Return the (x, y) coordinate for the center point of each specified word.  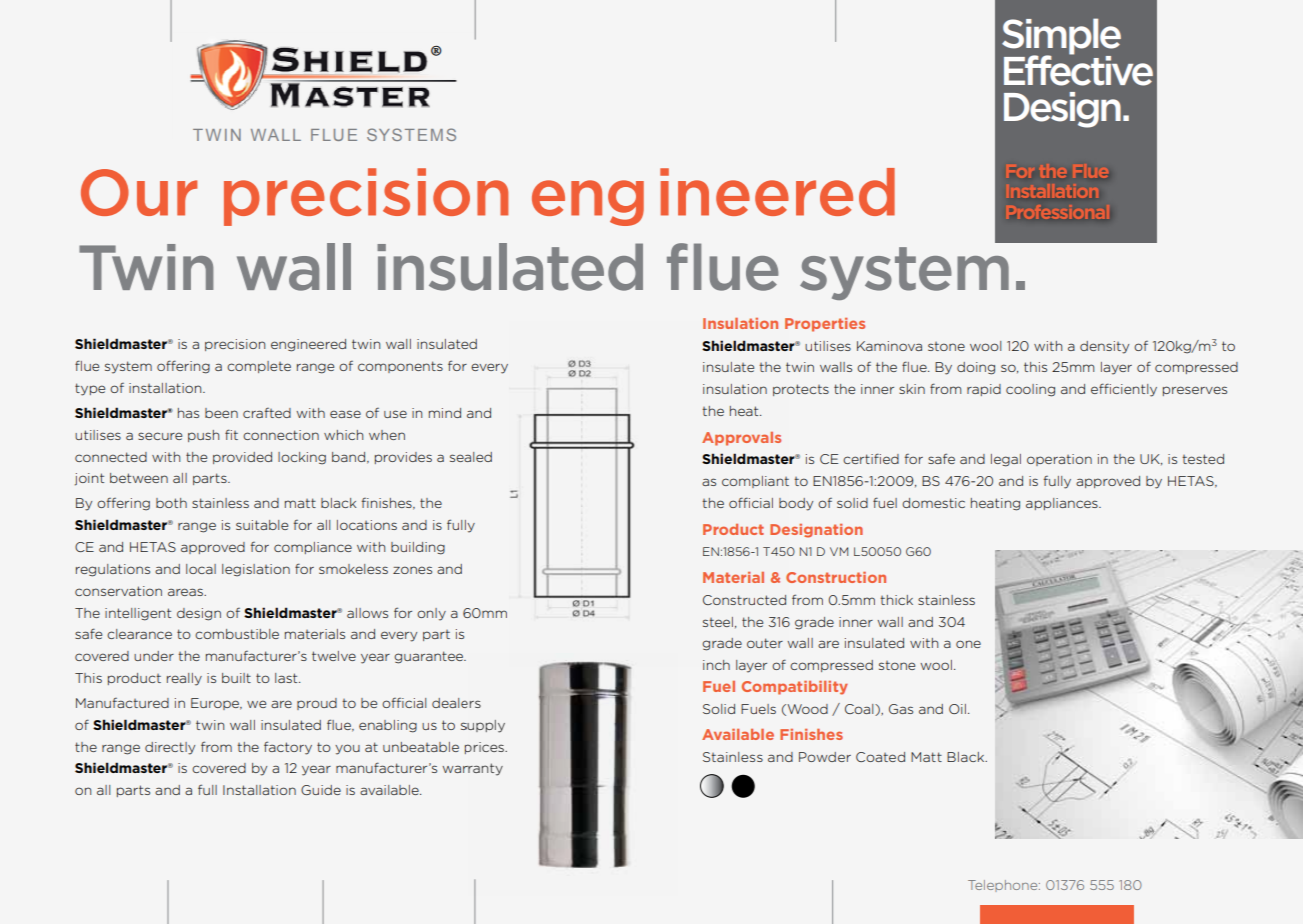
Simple (1061, 37)
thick (896, 600)
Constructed (744, 600)
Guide (321, 790)
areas (186, 592)
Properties (825, 325)
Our (139, 192)
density (1104, 347)
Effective (1078, 69)
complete (259, 367)
